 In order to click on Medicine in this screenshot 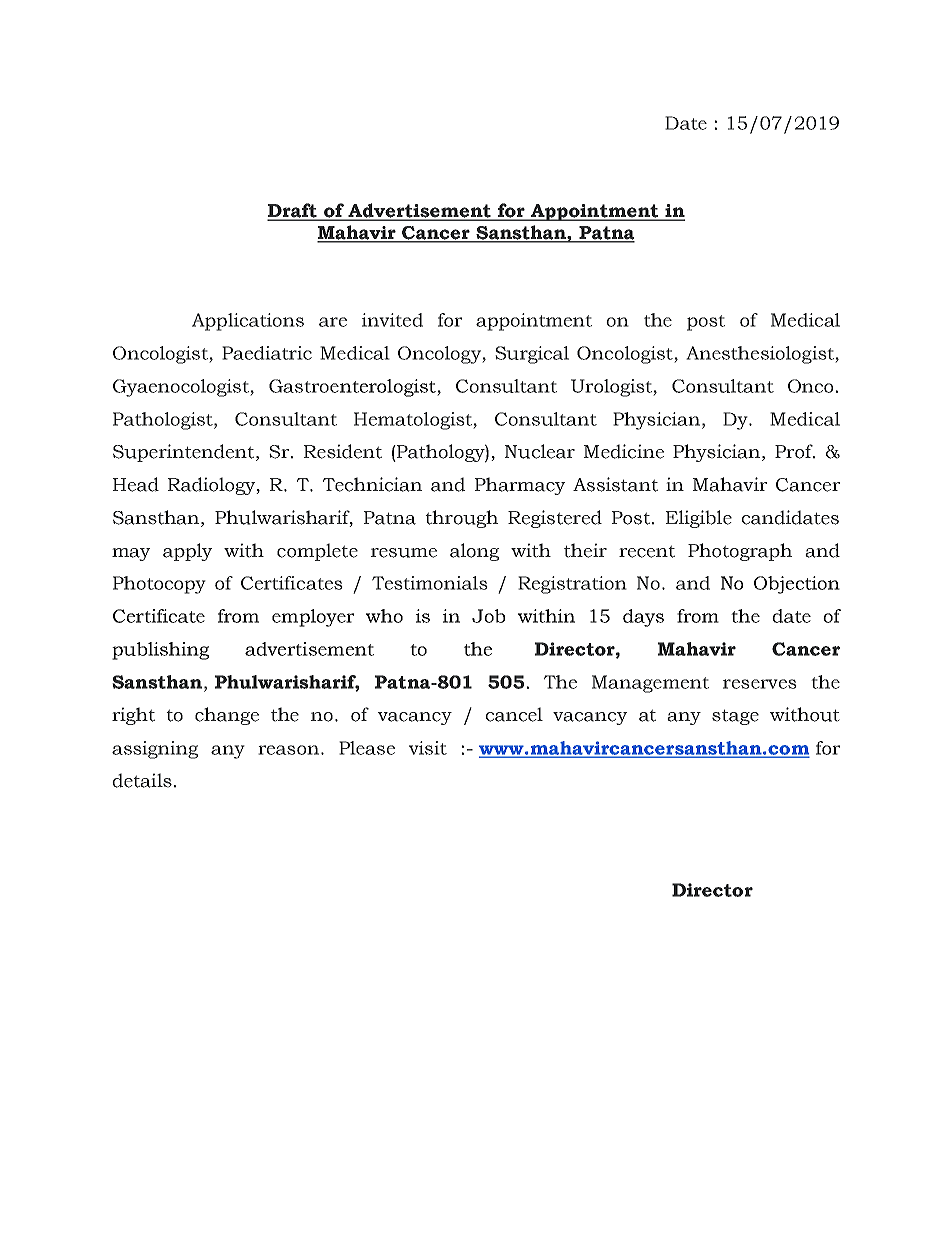, I will do `click(624, 451)`.
